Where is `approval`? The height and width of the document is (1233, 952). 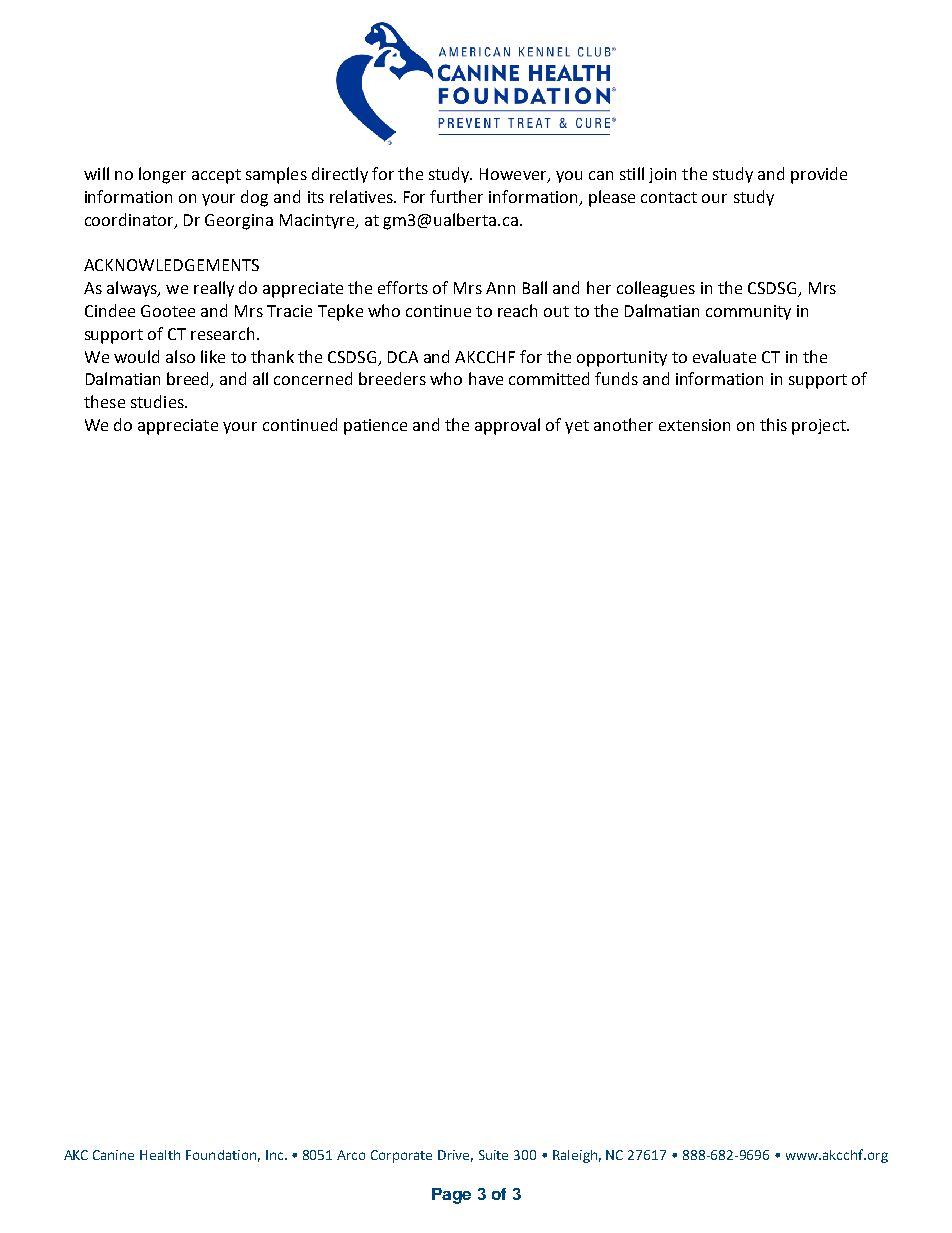
approval is located at coordinates (507, 426).
